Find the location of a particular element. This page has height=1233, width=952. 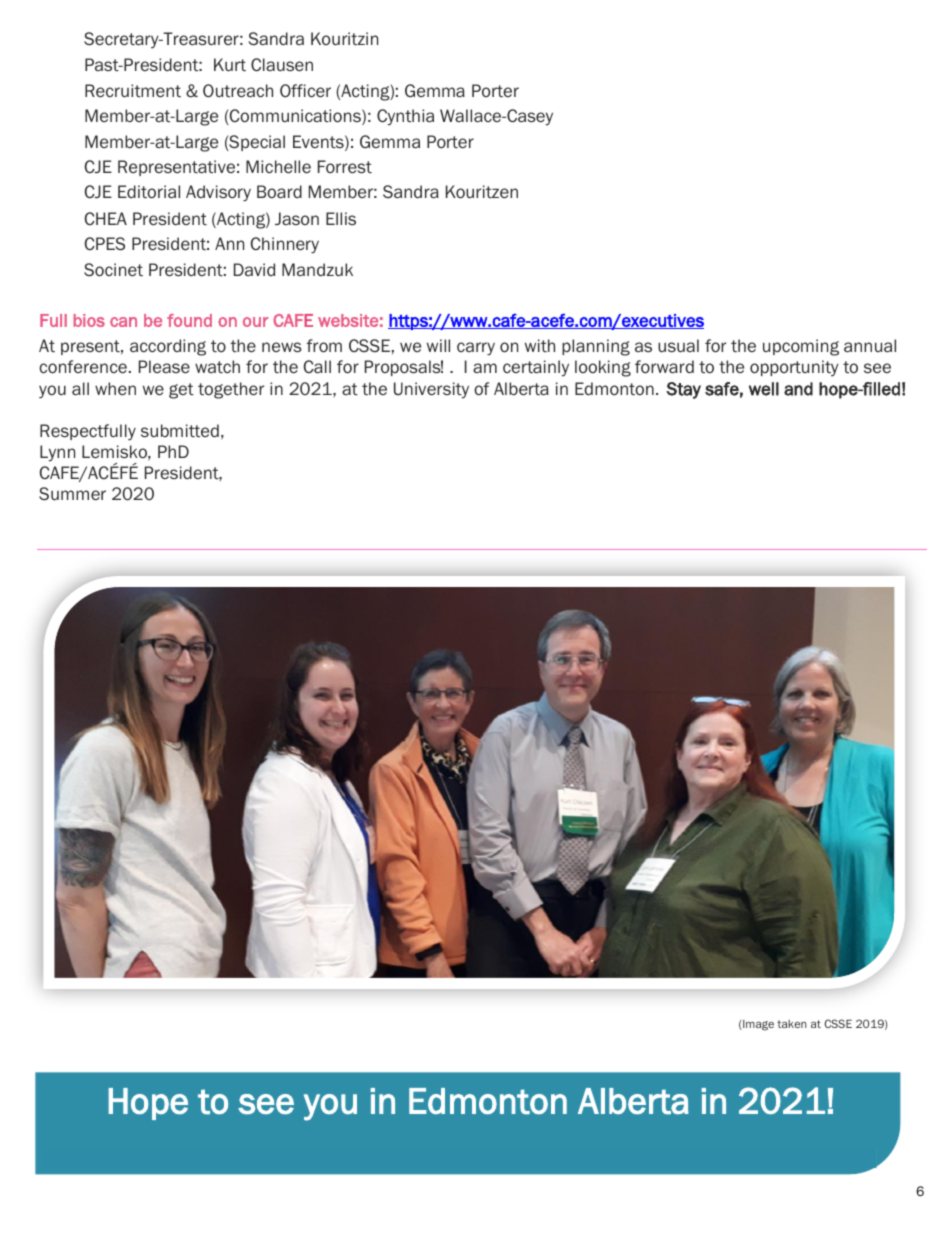

Recruitment is located at coordinates (133, 90).
